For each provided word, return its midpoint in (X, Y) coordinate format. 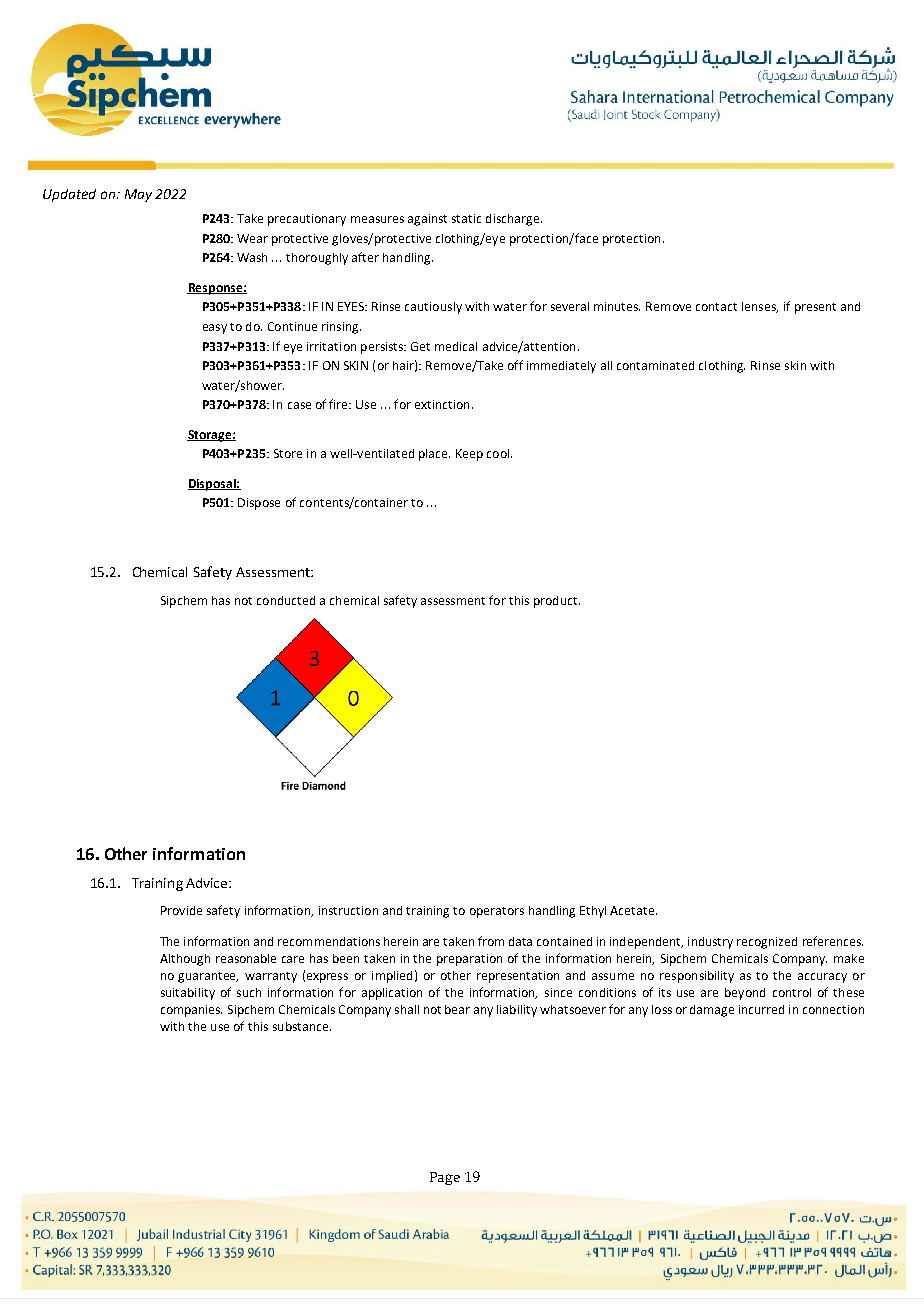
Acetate (633, 910)
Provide (181, 910)
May (138, 195)
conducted (286, 600)
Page (445, 1178)
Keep (469, 455)
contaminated (655, 365)
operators (497, 912)
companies (191, 1011)
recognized (767, 943)
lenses (760, 307)
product (557, 602)
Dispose (259, 504)
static (466, 218)
